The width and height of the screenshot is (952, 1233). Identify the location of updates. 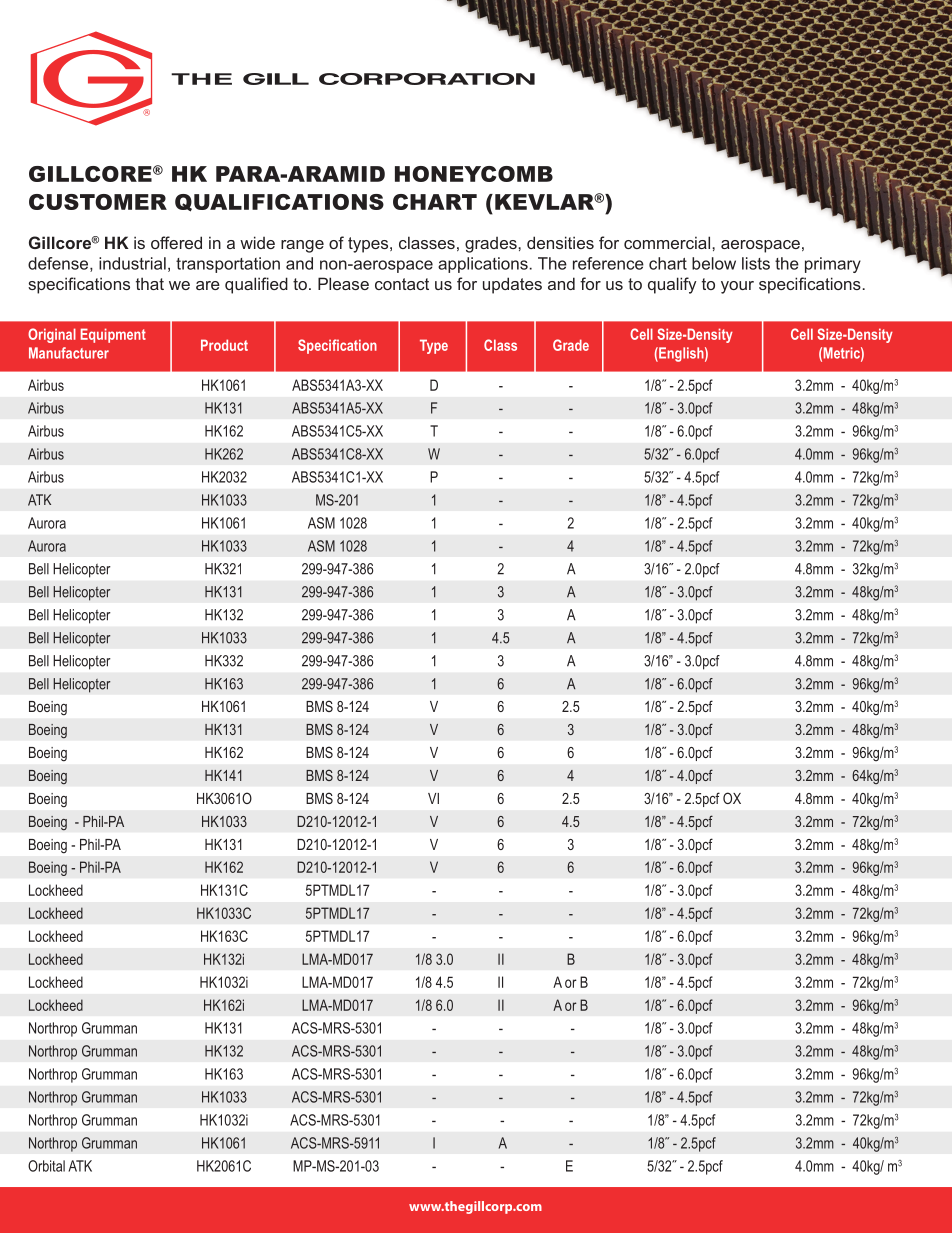
(512, 285).
